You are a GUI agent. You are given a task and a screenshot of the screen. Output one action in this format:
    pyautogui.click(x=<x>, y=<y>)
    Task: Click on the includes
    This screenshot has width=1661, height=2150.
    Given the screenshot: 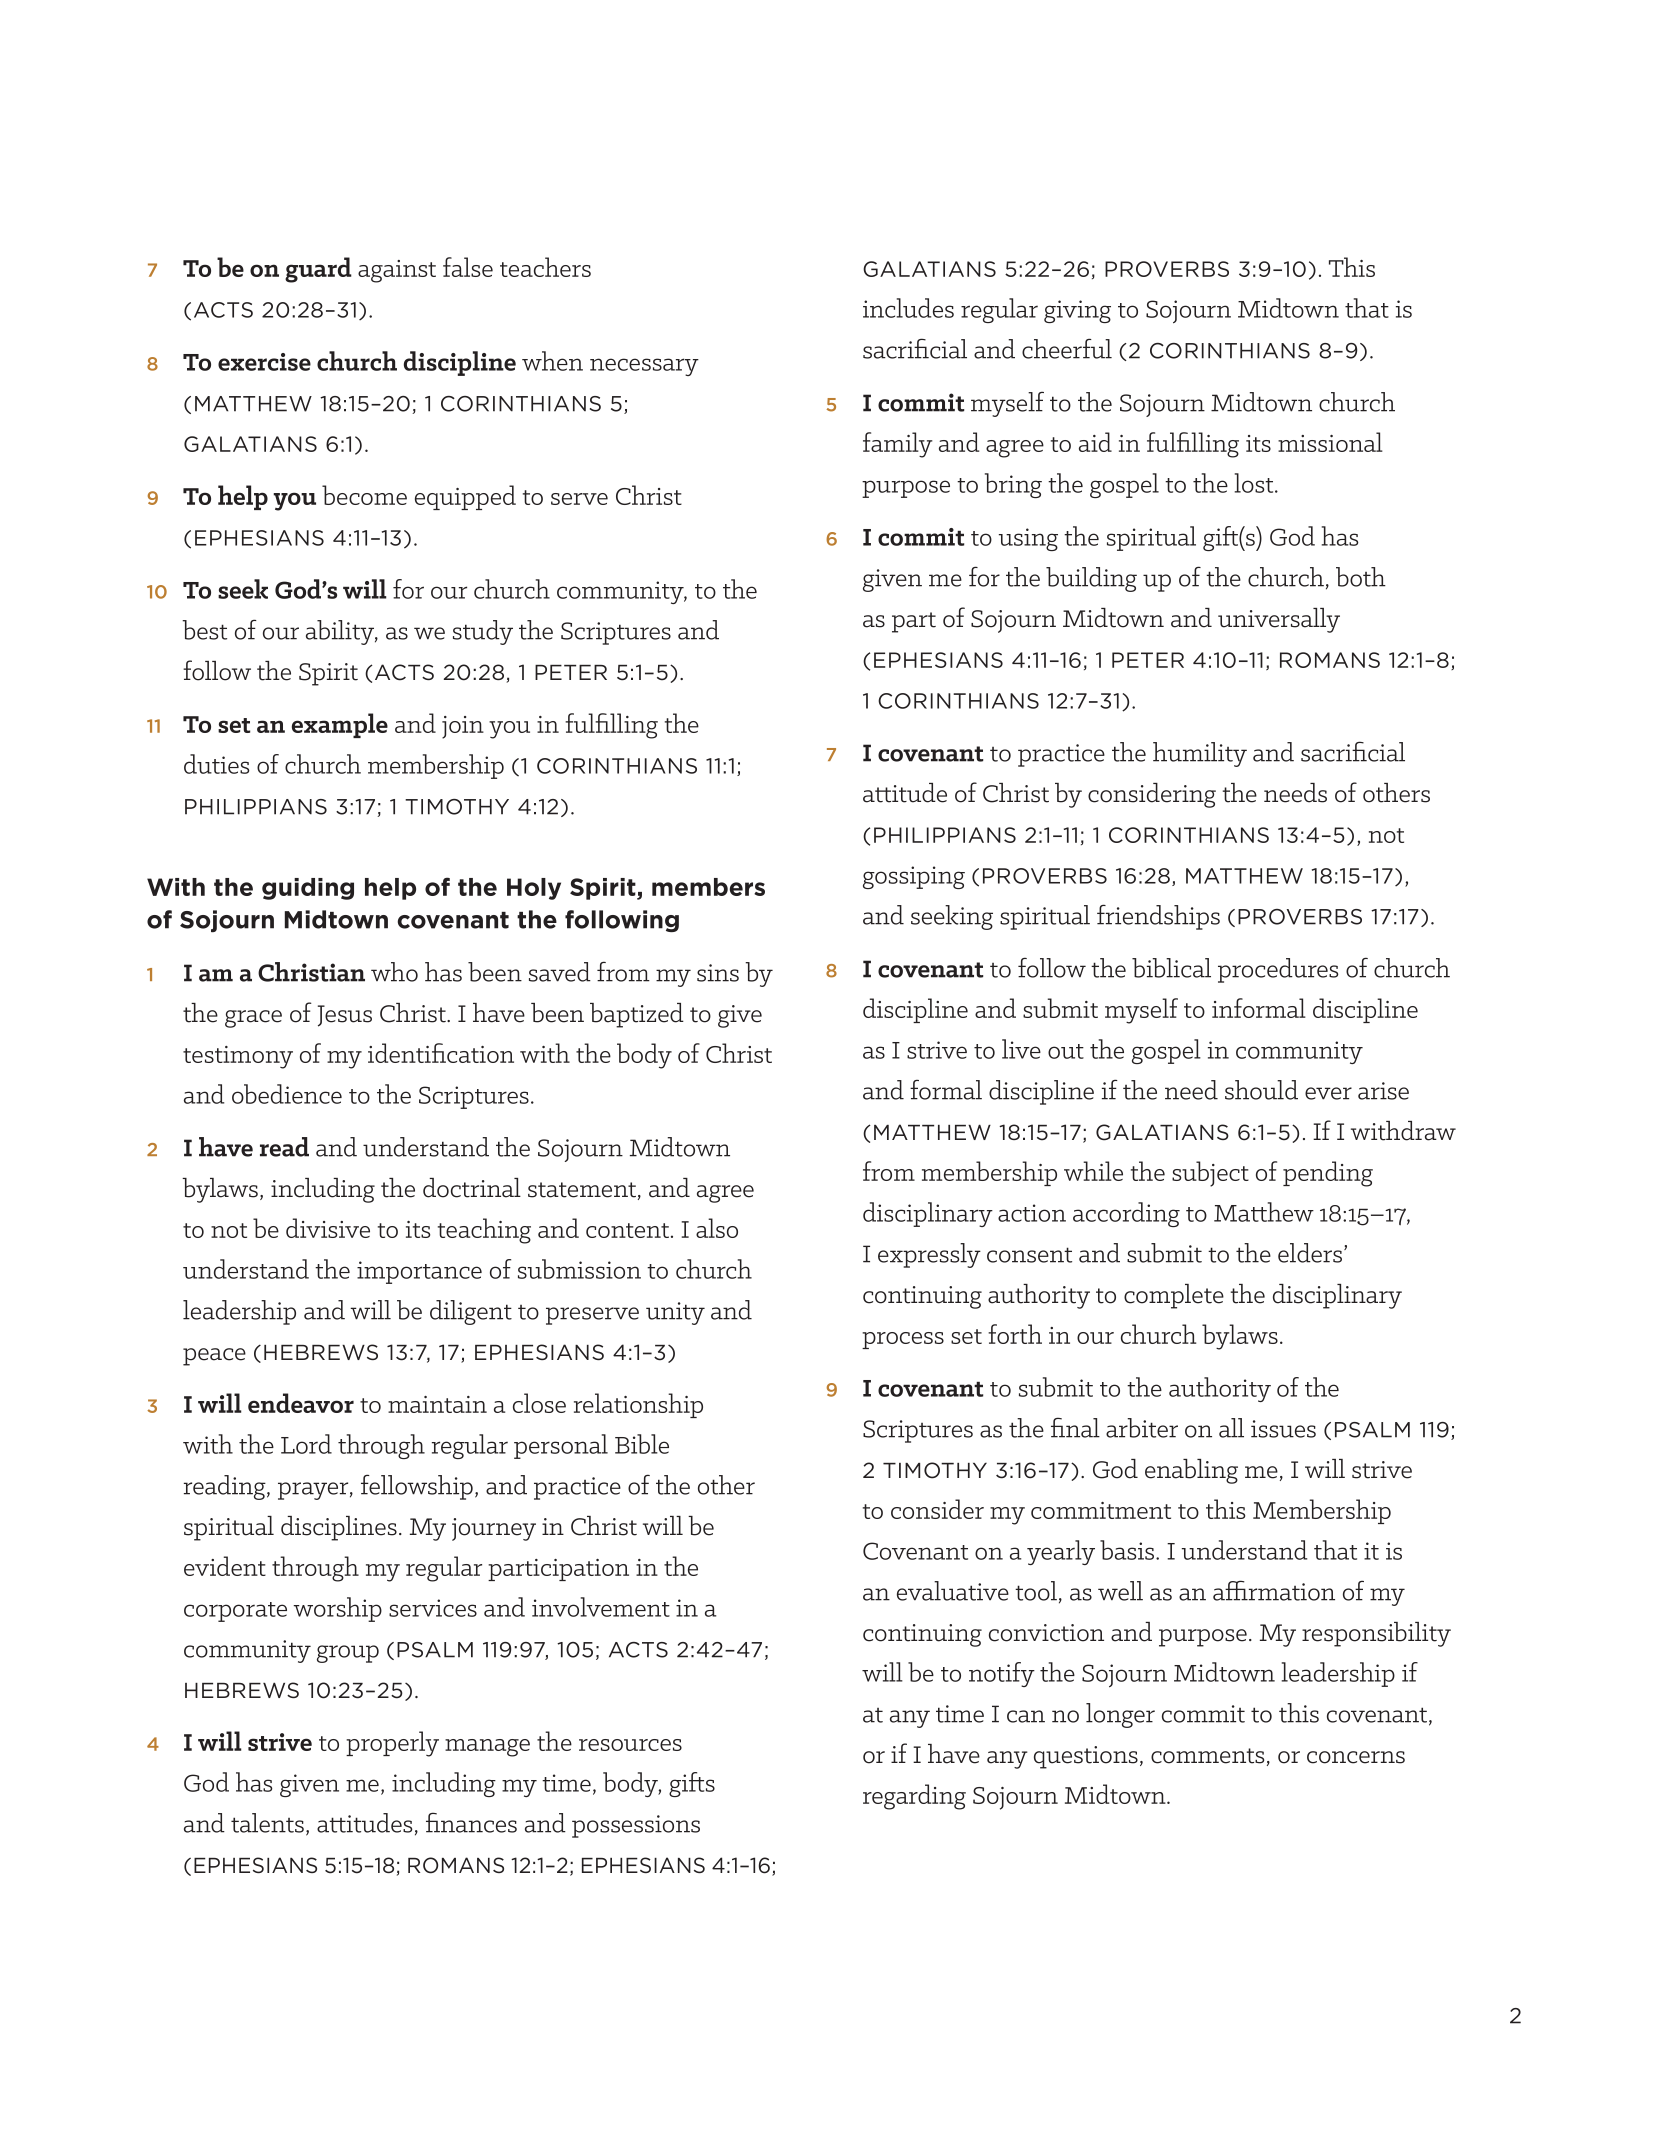 What is the action you would take?
    pyautogui.click(x=908, y=308)
